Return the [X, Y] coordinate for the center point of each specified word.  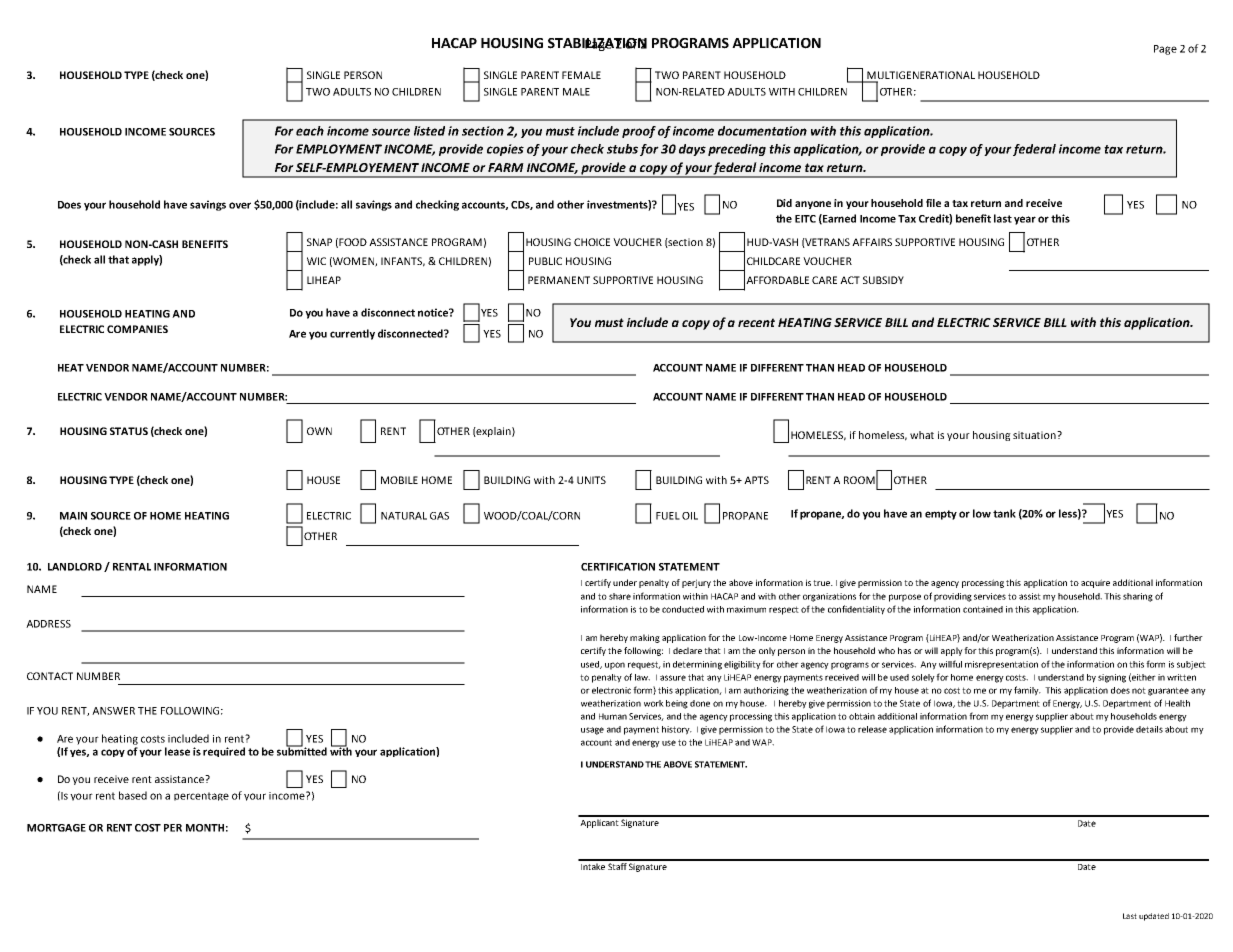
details [1149, 729]
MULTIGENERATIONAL [920, 76]
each [310, 131]
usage [592, 731]
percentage [201, 796]
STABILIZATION [597, 44]
